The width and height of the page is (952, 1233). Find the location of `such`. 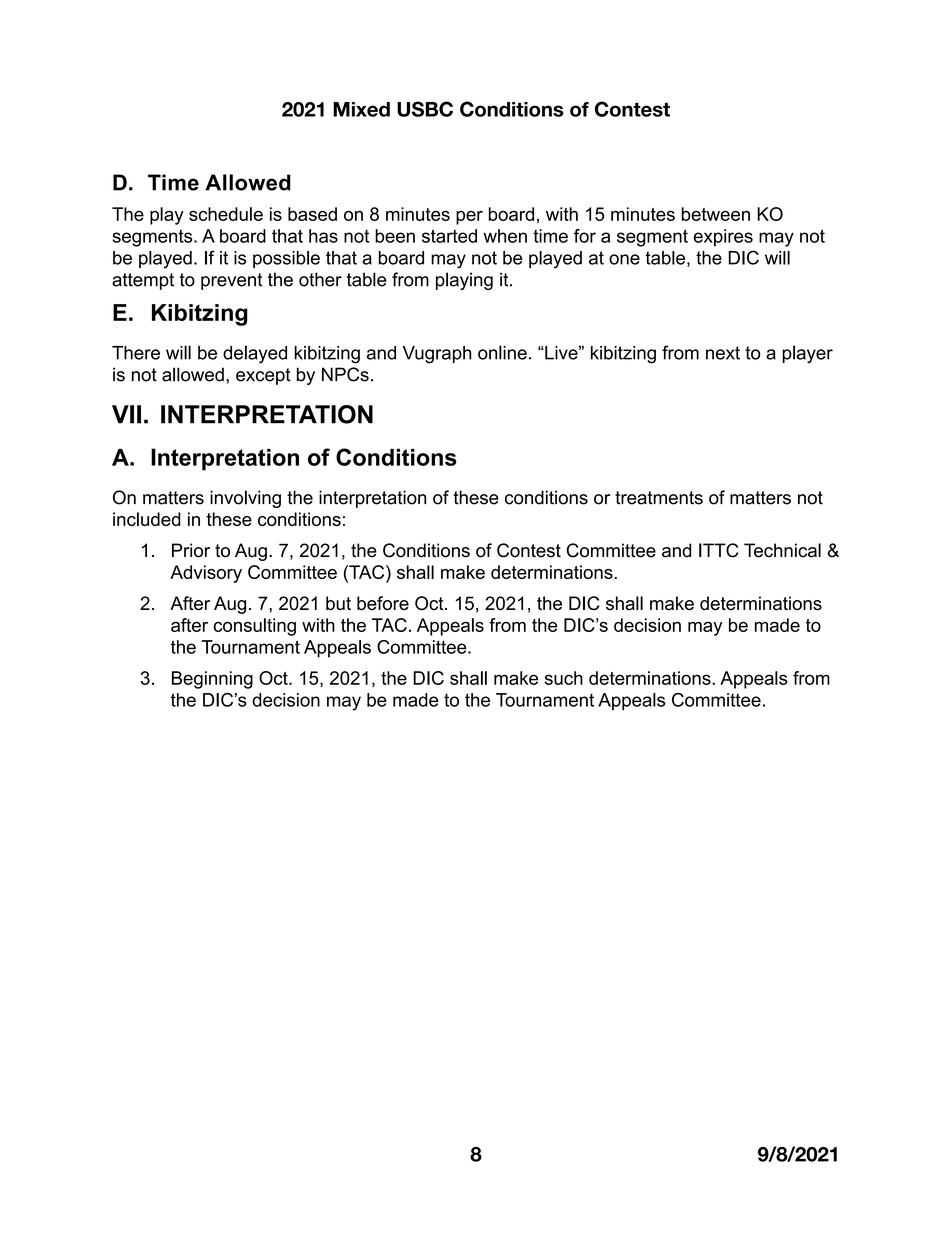

such is located at coordinates (564, 678).
